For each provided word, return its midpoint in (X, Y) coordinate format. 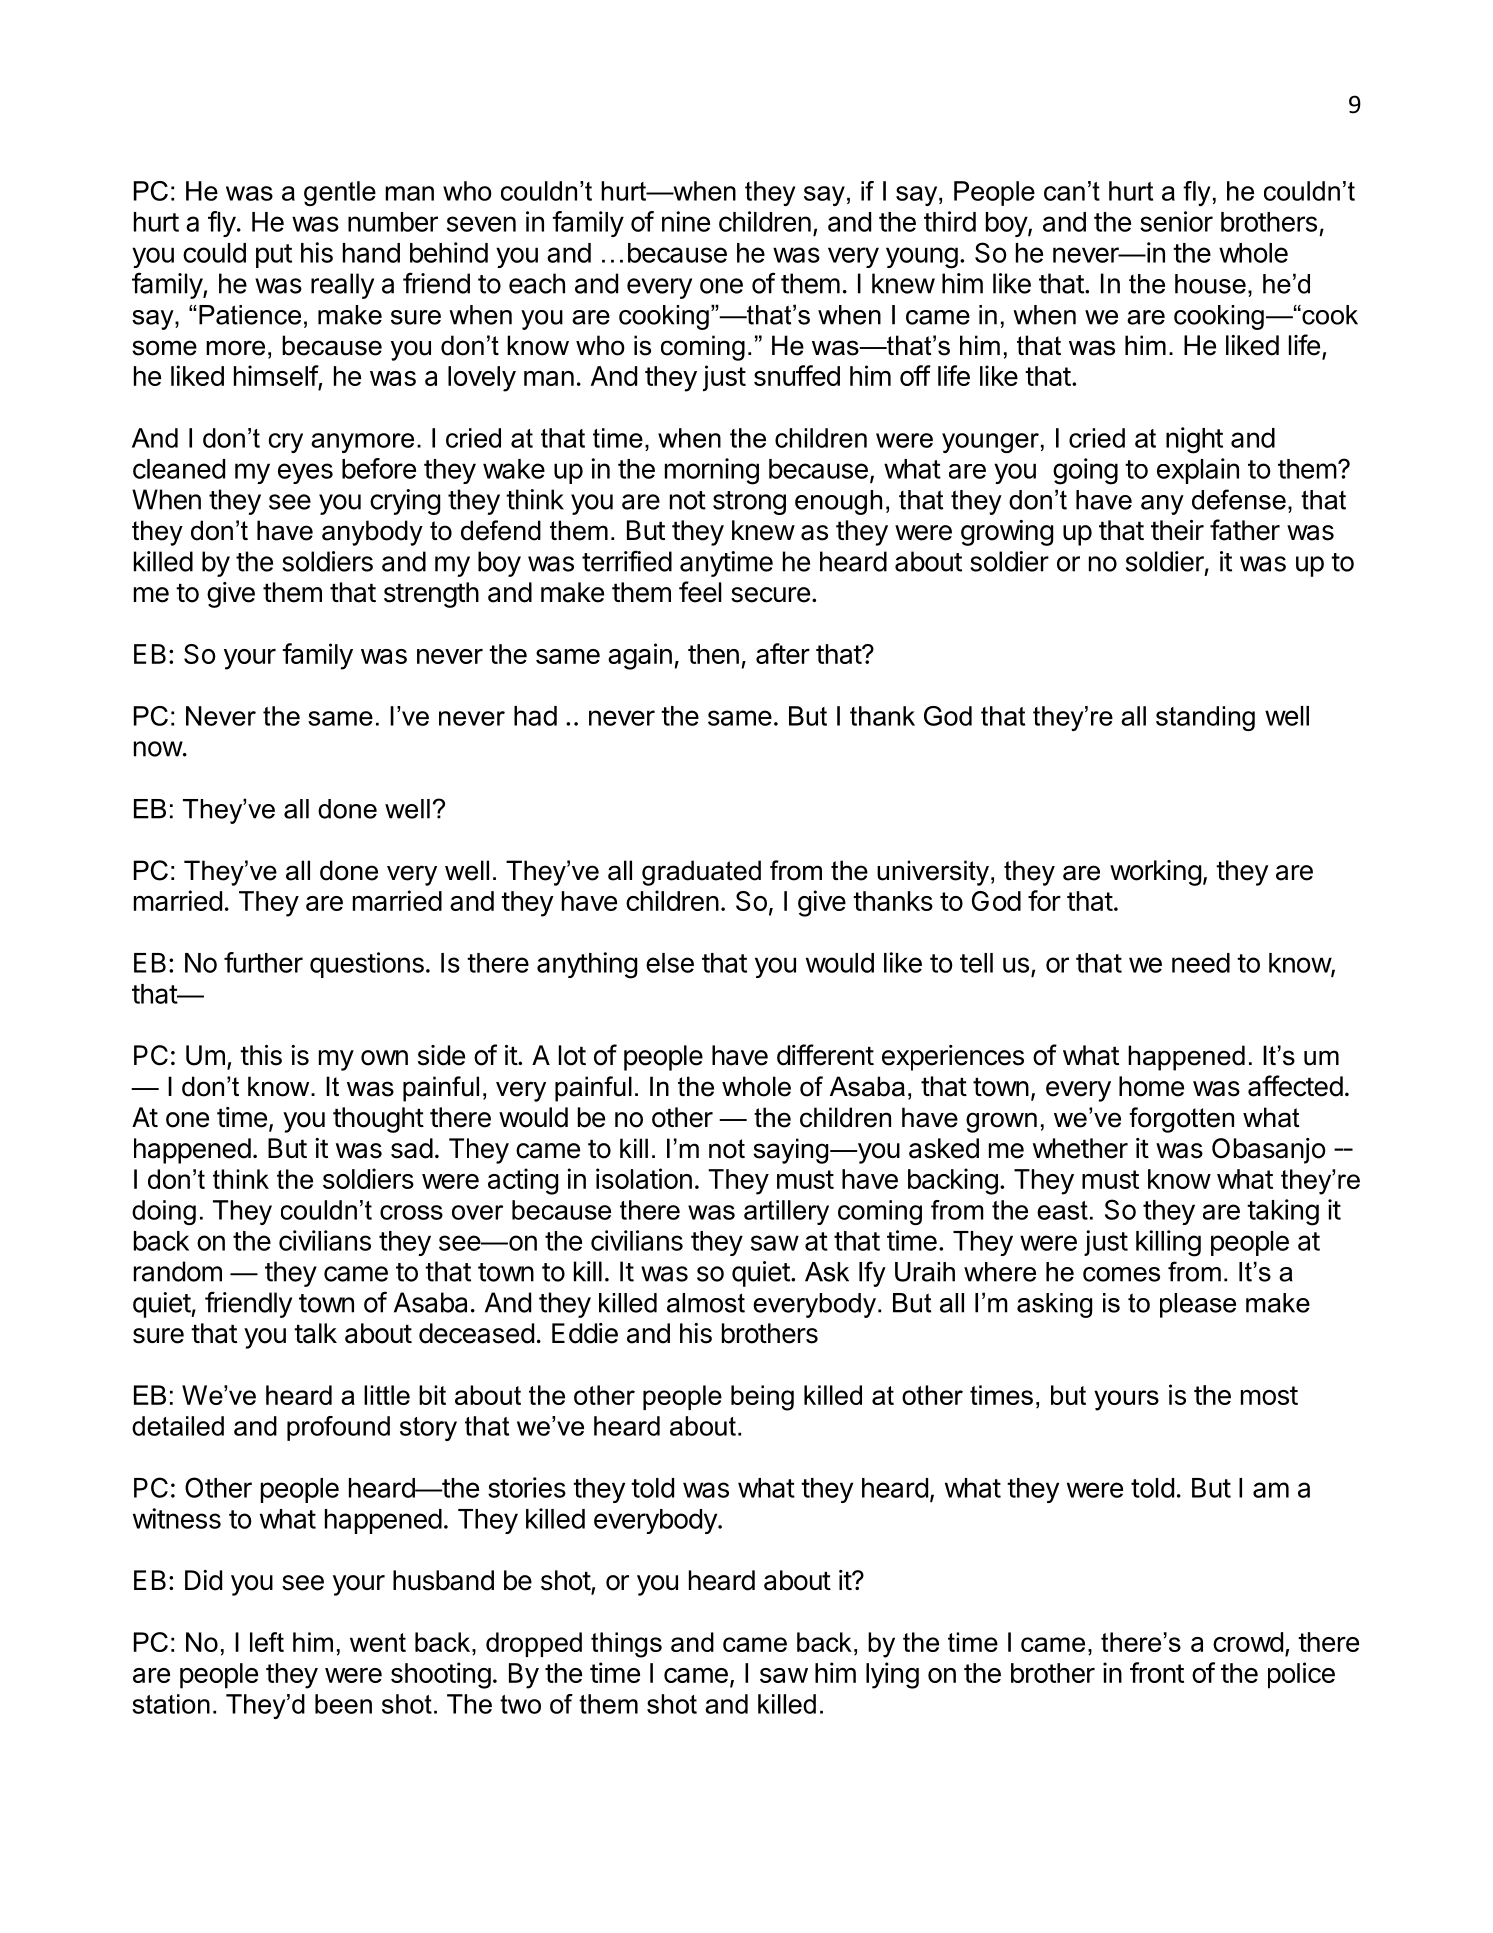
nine (686, 221)
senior (1176, 221)
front (1157, 1672)
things (626, 1645)
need (1201, 963)
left (267, 1642)
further (263, 962)
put (274, 256)
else (670, 963)
